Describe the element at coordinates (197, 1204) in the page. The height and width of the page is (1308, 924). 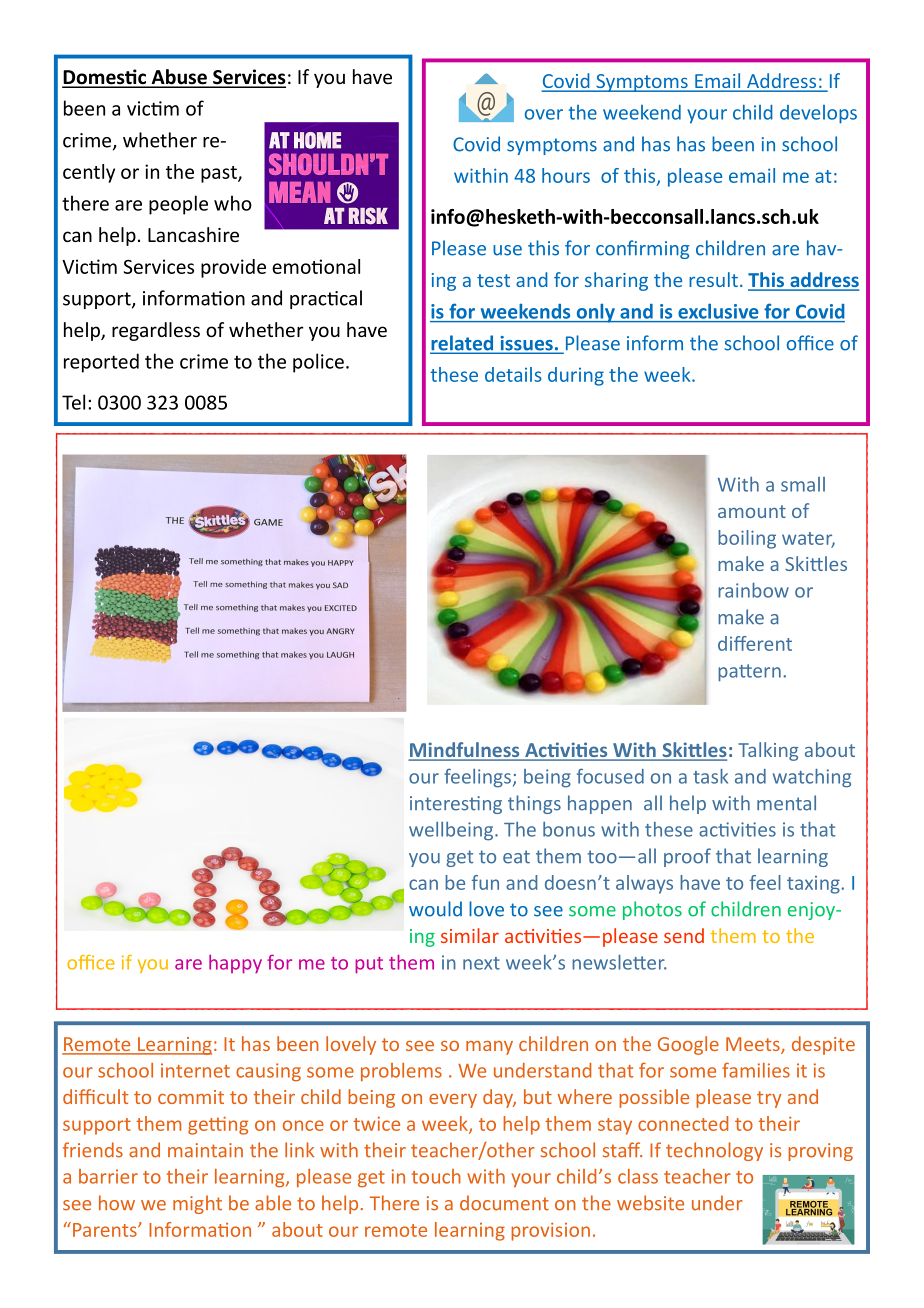
I see `might` at that location.
